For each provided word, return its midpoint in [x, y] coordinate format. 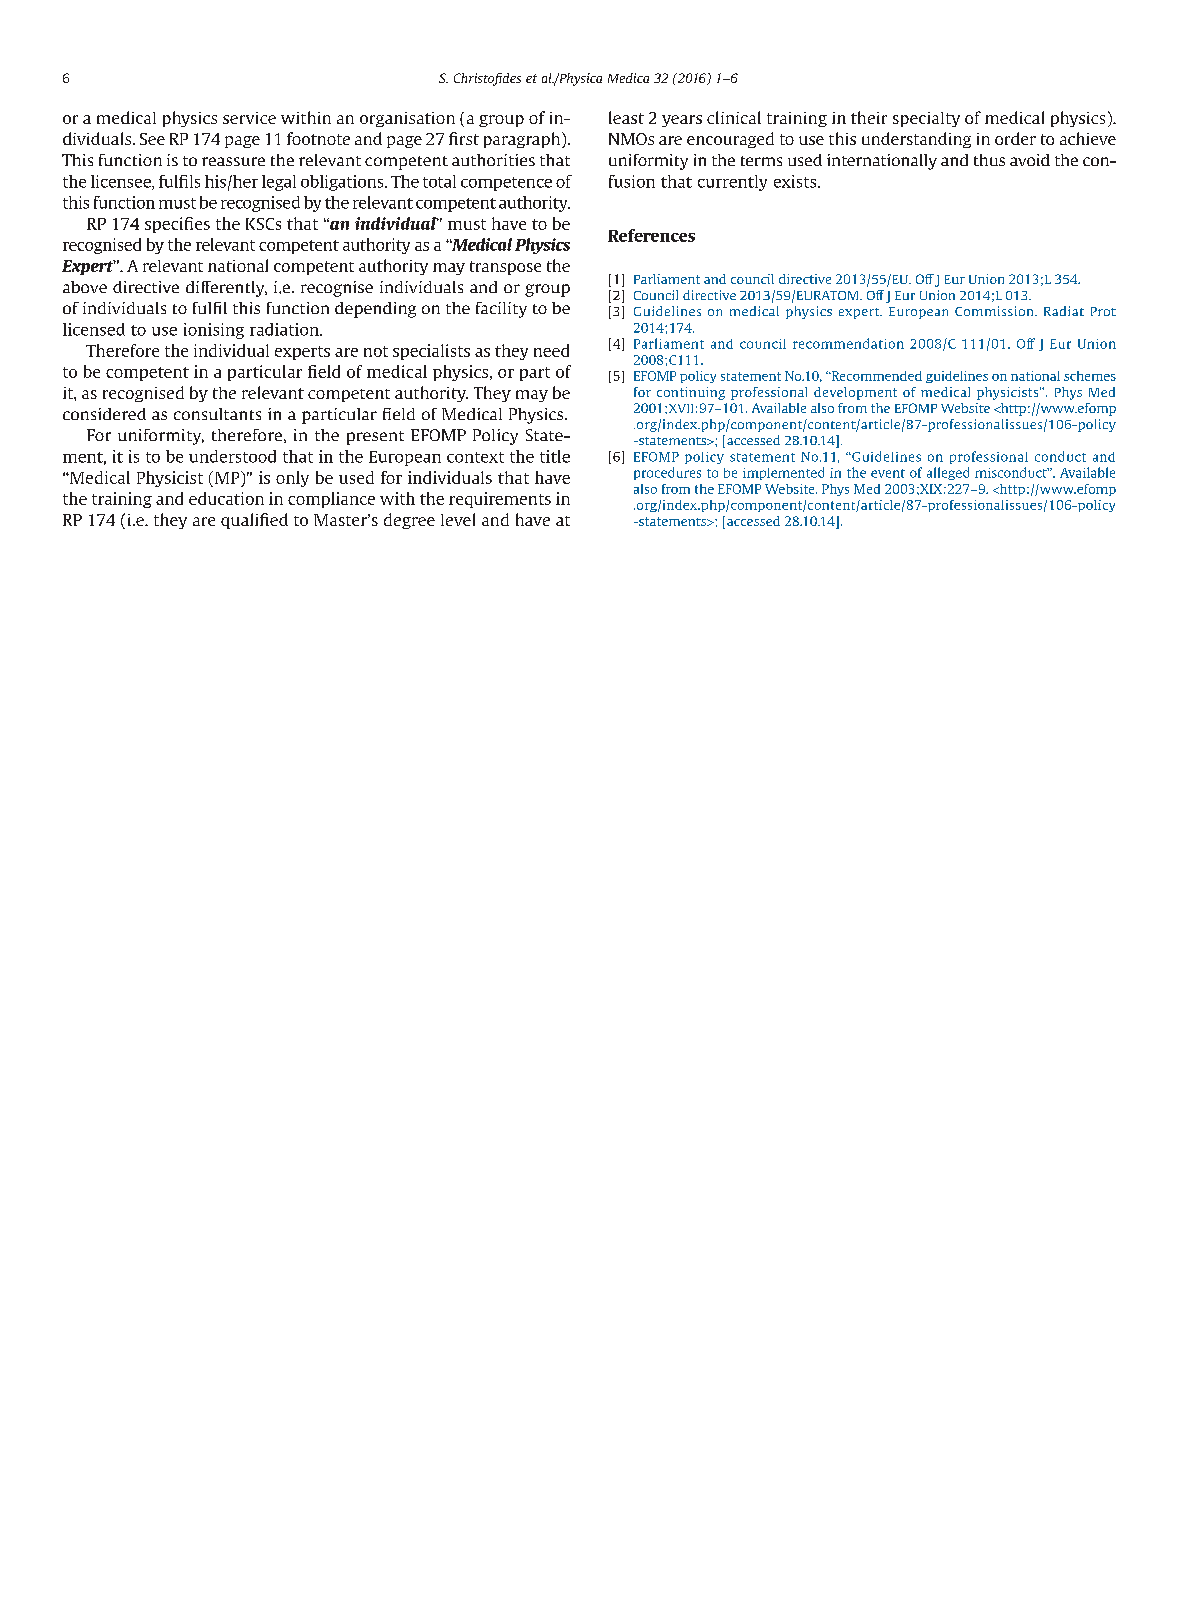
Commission [995, 311]
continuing [691, 393]
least [626, 117]
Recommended [875, 376]
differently [226, 289]
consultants [217, 414]
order [1015, 138]
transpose [505, 268]
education [226, 498]
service [249, 118]
